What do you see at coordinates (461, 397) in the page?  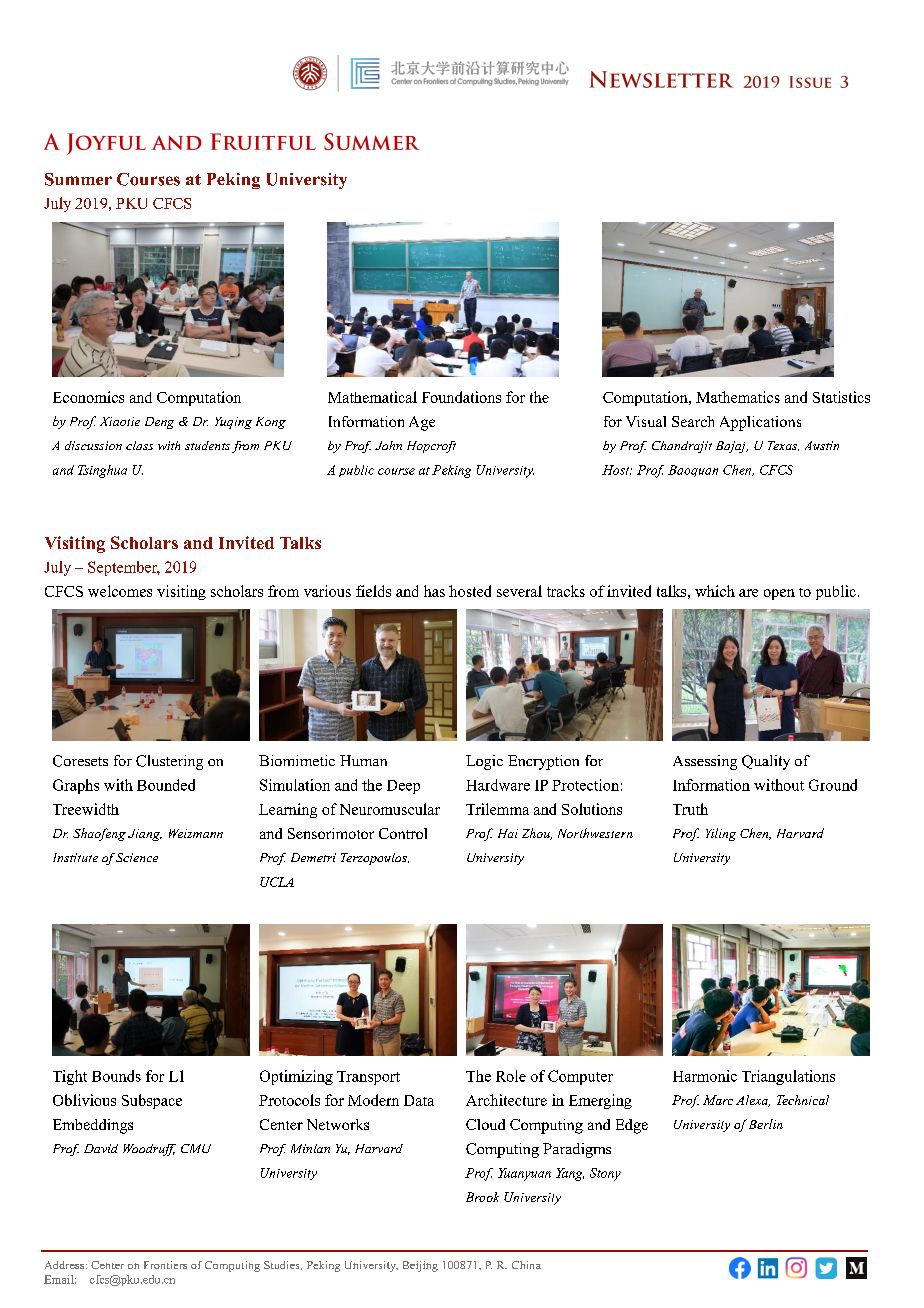 I see `Foundations` at bounding box center [461, 397].
